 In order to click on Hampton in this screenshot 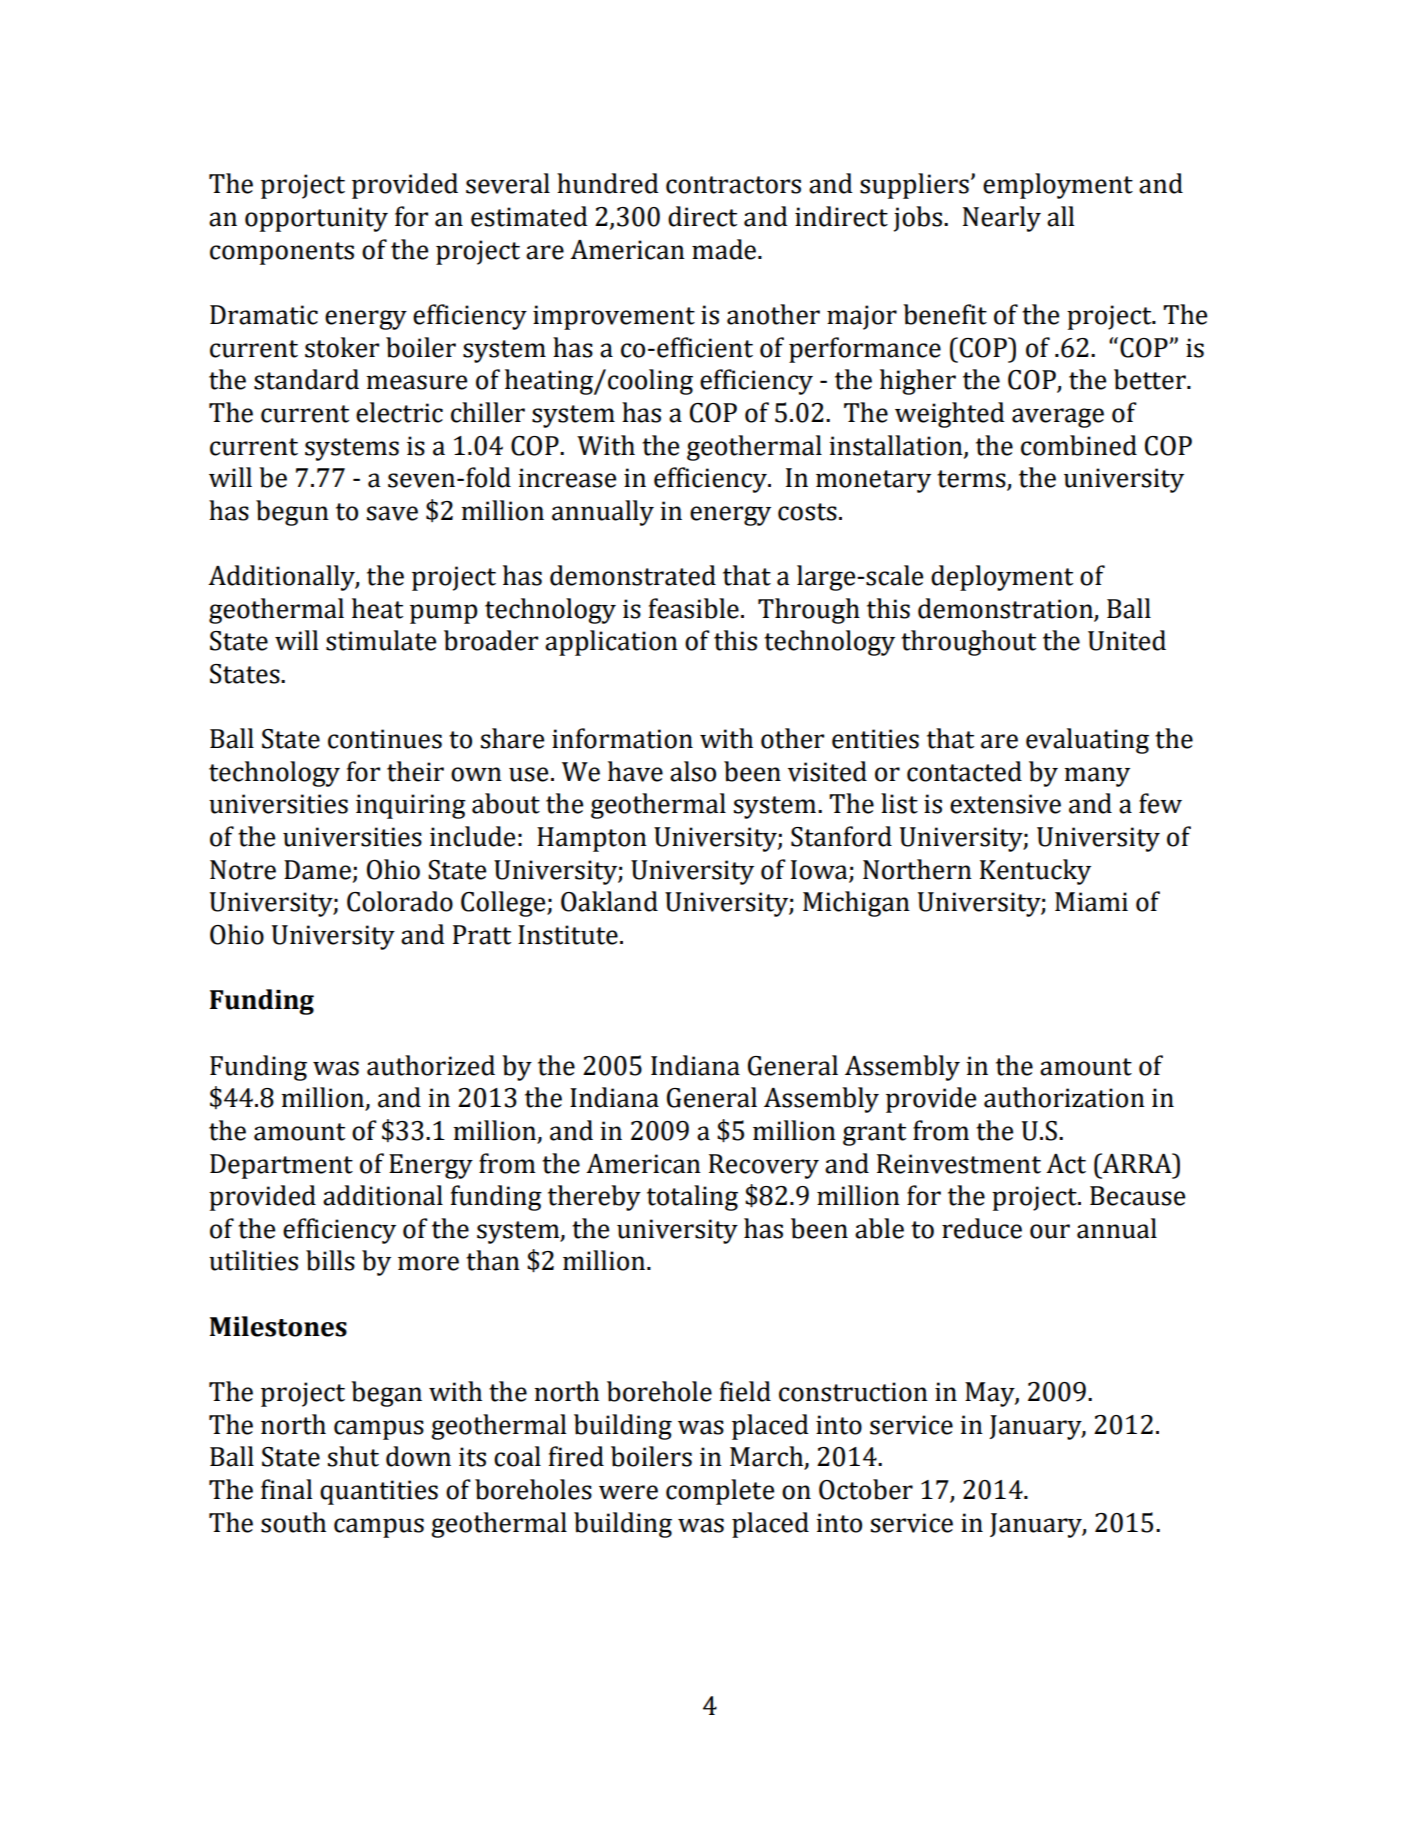, I will do `click(592, 839)`.
